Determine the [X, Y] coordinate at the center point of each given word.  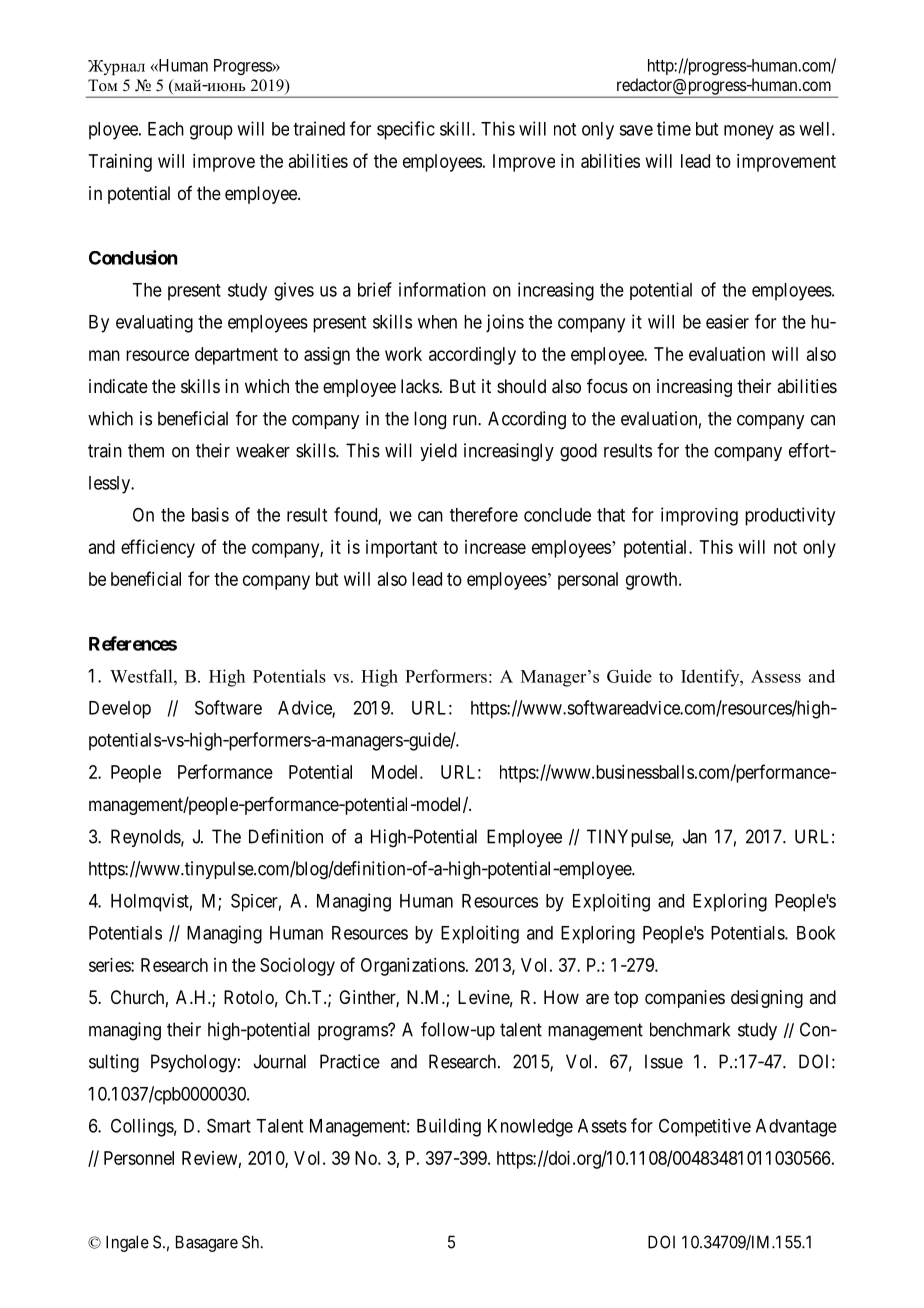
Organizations [413, 967]
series [110, 965]
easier [727, 321]
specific [406, 130]
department [236, 356]
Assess [776, 676]
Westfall [142, 676]
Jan [695, 836]
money [749, 132]
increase [495, 547]
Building [449, 1127]
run [466, 420]
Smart [229, 1125]
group [211, 132]
